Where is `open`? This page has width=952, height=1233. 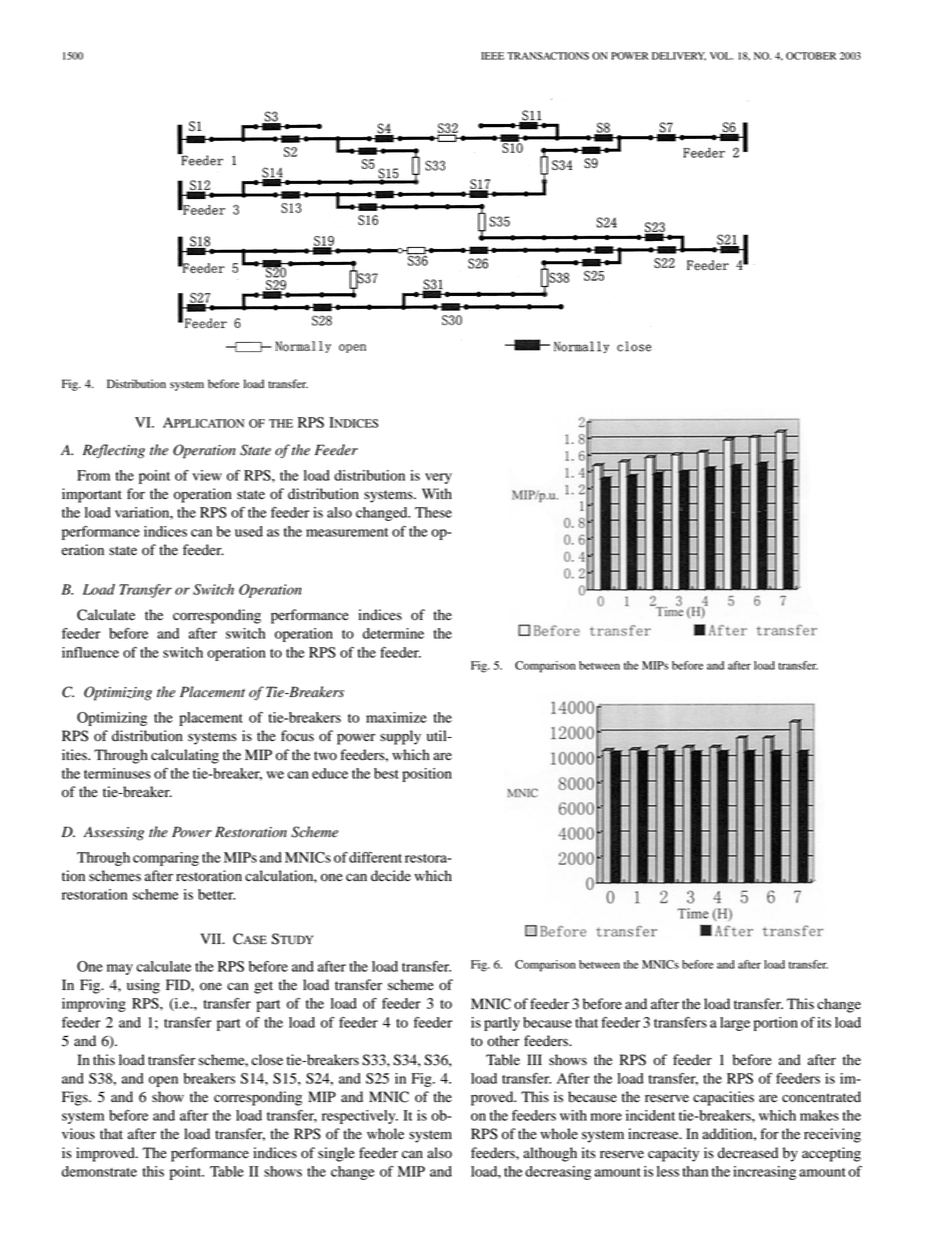 open is located at coordinates (163, 1081).
